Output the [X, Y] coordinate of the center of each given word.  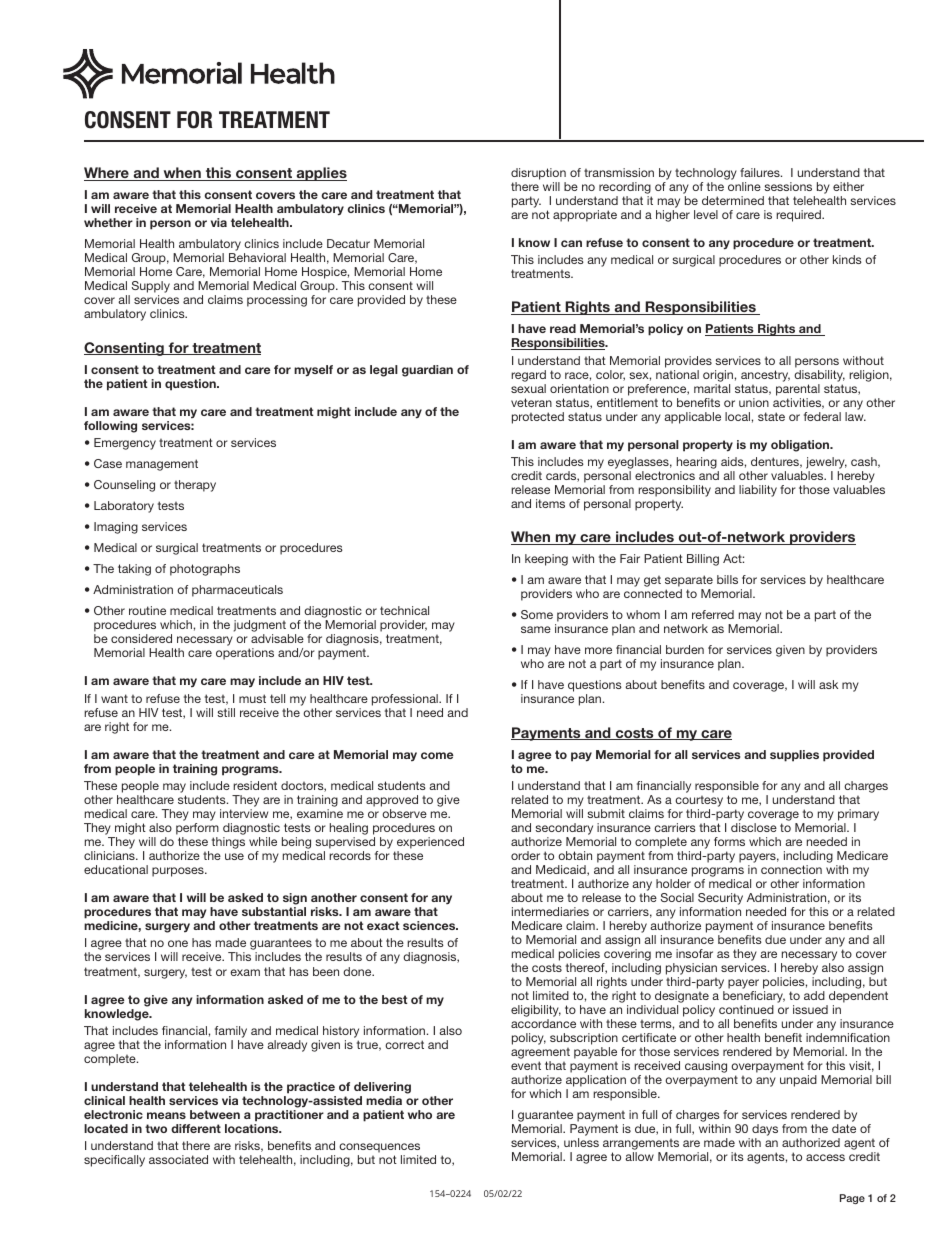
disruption [538, 174]
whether [108, 222]
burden [685, 649]
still [226, 712]
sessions [788, 186]
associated [178, 1159]
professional [406, 700]
